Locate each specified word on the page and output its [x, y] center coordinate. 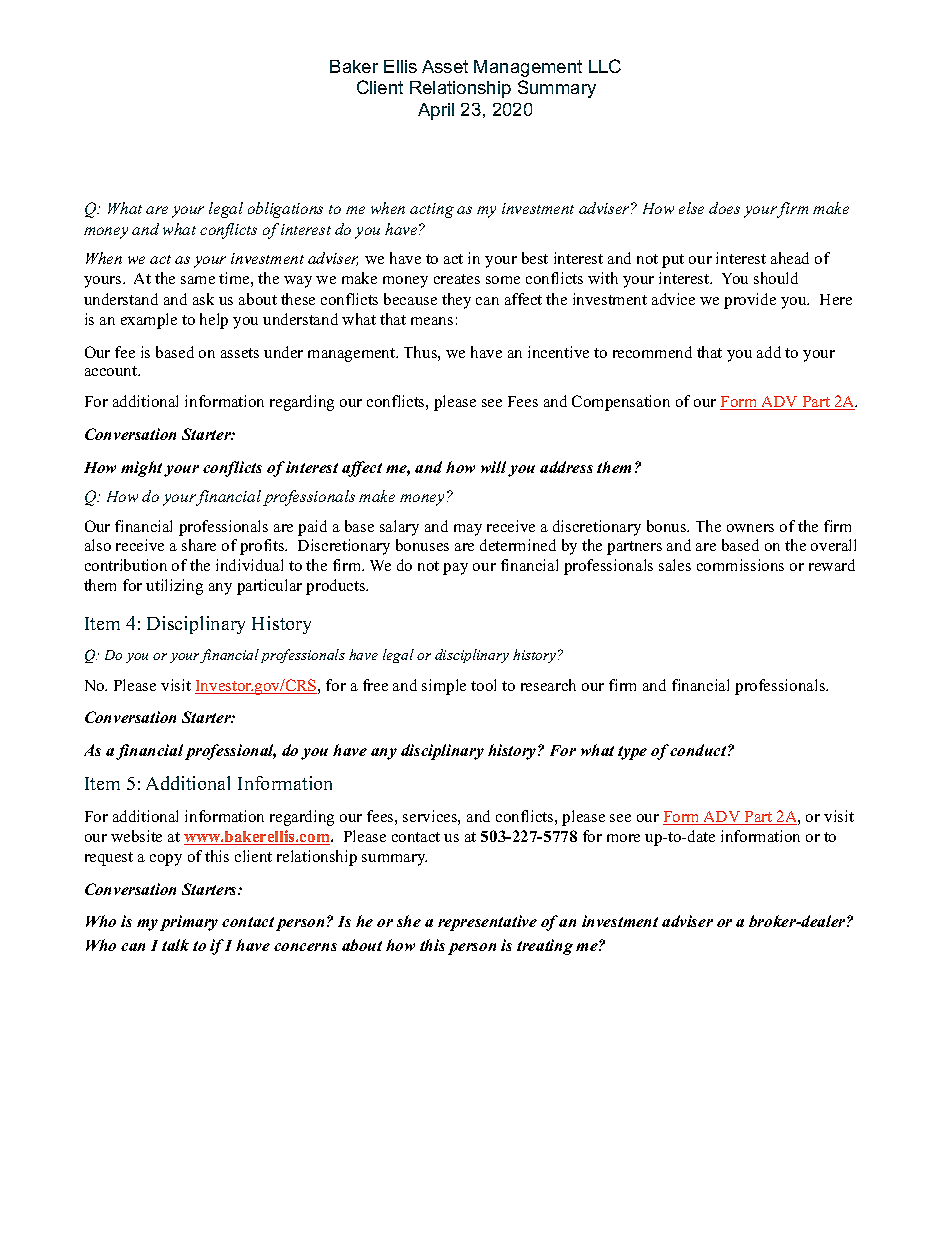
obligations [285, 210]
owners [750, 528]
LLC [605, 66]
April [436, 111]
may [468, 530]
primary [189, 923]
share [199, 545]
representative [487, 923]
